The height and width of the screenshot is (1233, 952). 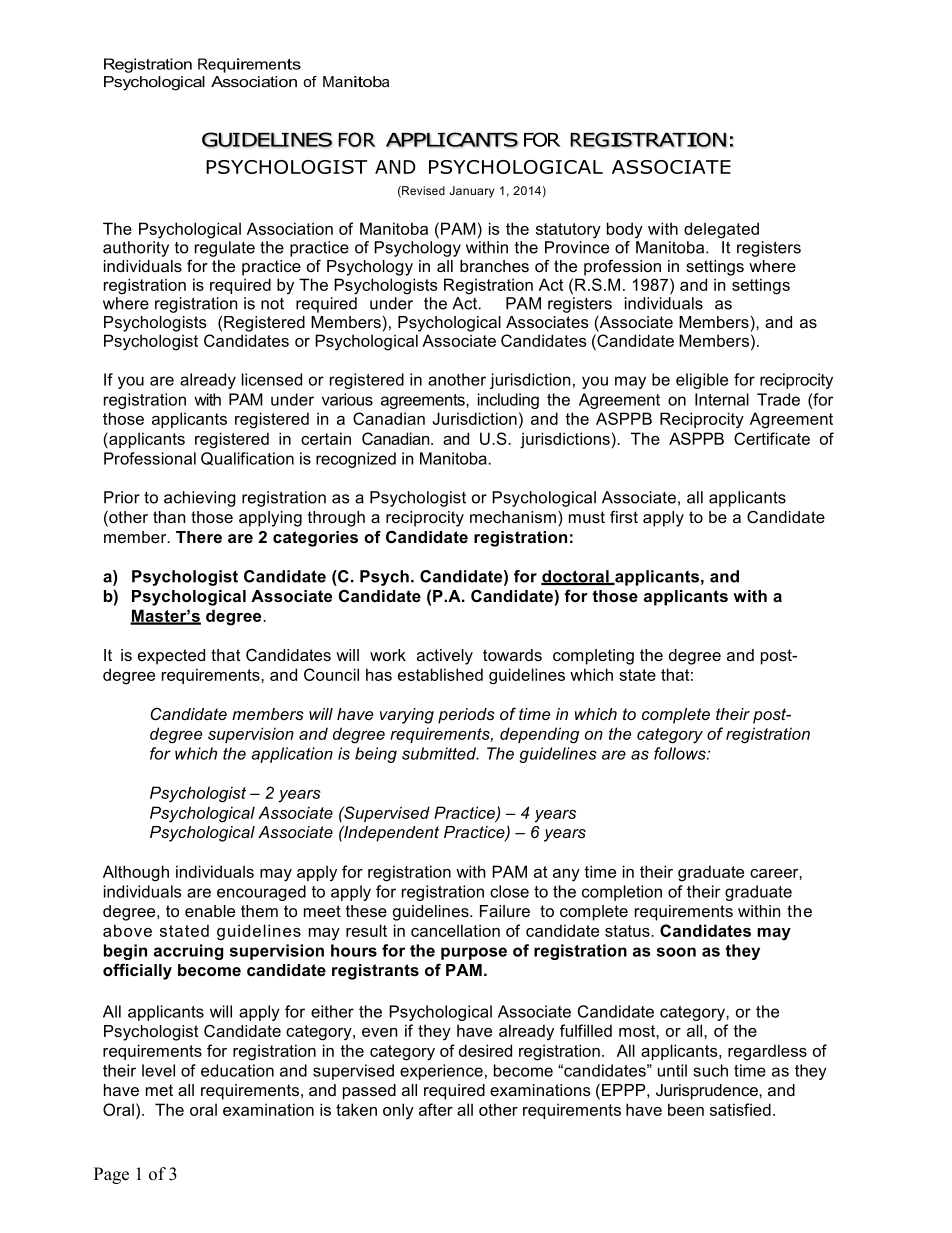 I want to click on delegated, so click(x=721, y=230).
